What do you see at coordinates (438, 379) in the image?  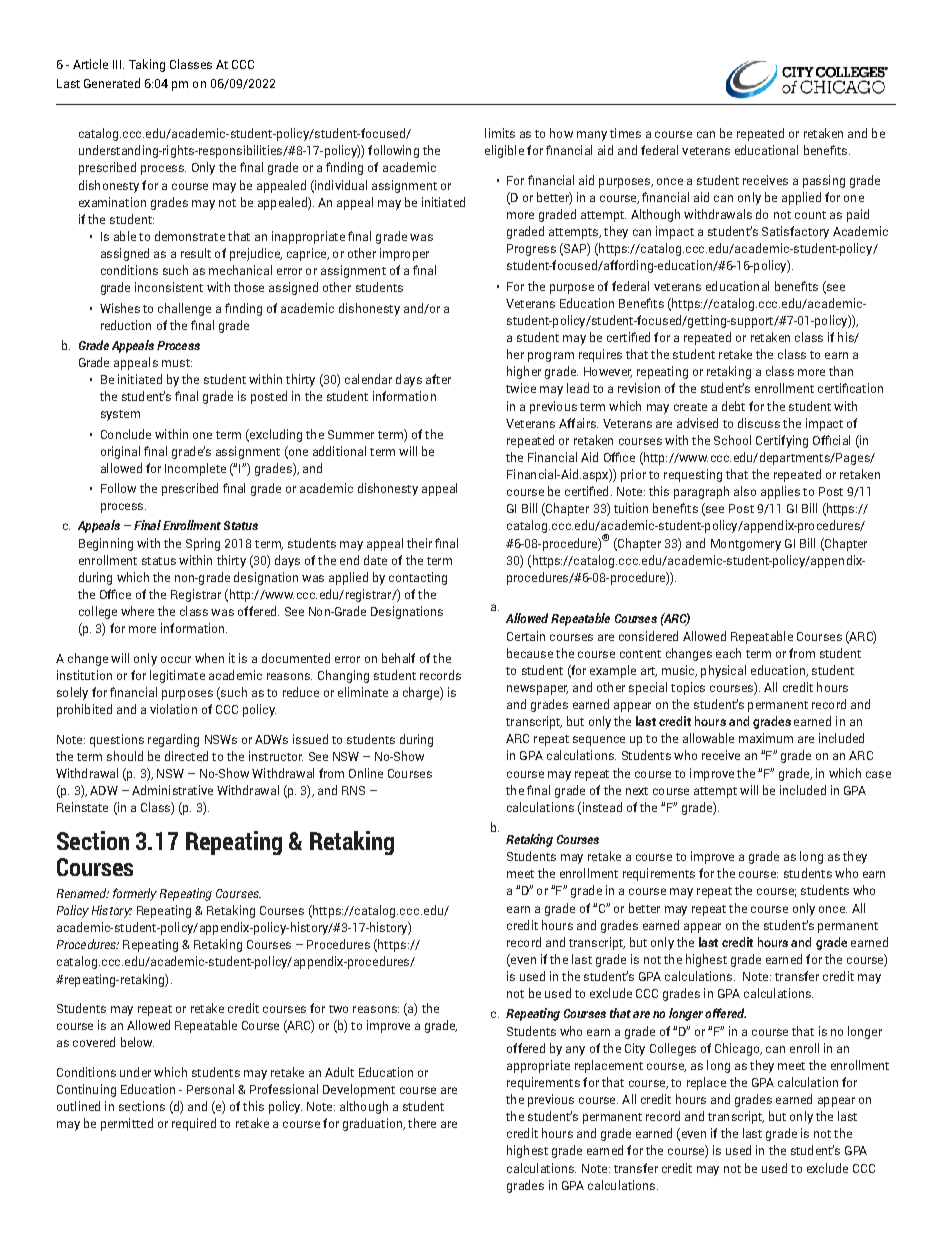 I see `after` at bounding box center [438, 379].
